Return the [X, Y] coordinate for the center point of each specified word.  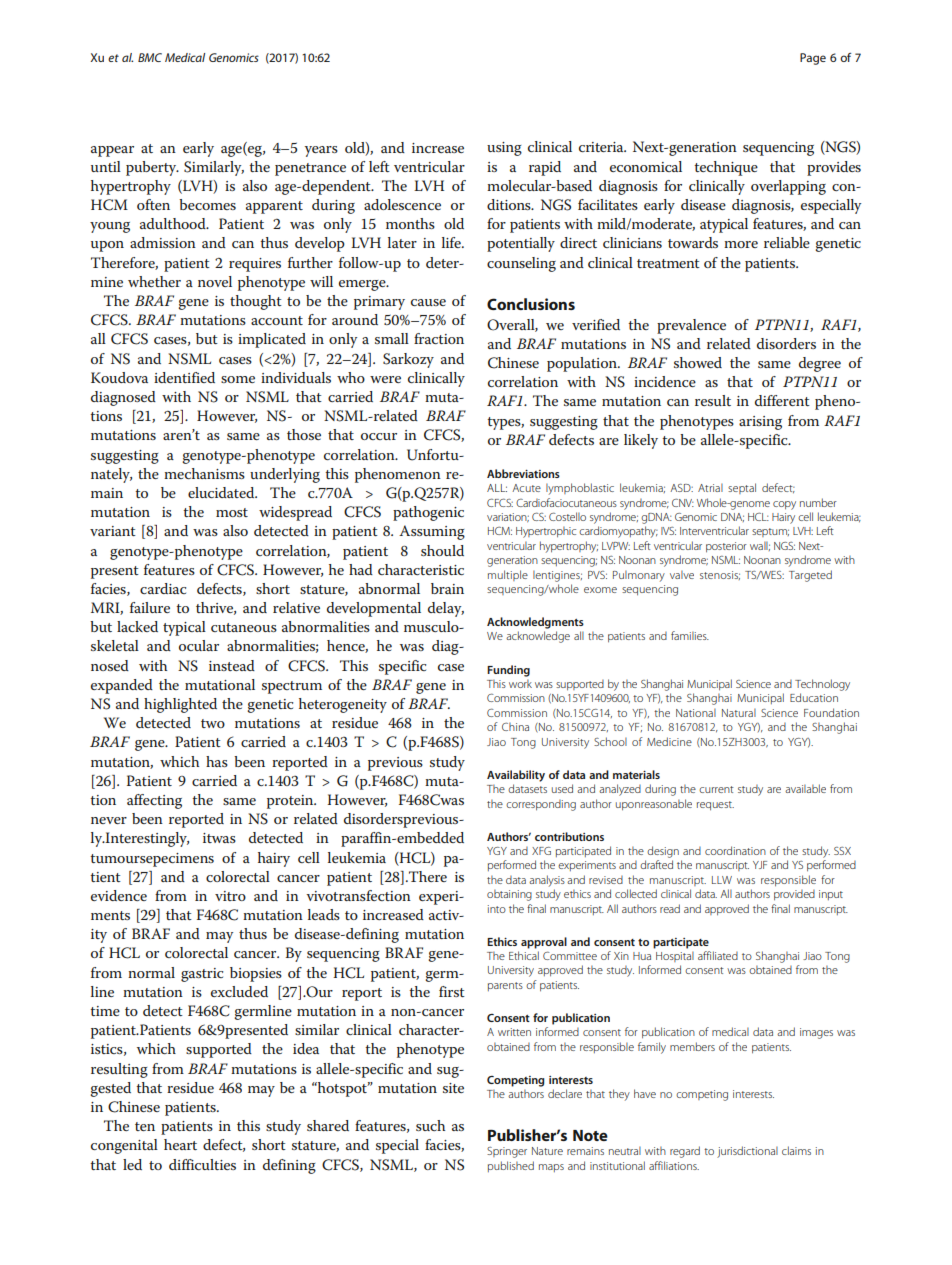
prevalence [691, 326]
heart [180, 1144]
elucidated [222, 492]
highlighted [180, 705]
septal [742, 488]
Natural [739, 713]
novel [215, 281]
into [497, 909]
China [515, 727]
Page [813, 59]
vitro [230, 896]
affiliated [718, 955]
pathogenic [428, 513]
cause [428, 302]
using [504, 149]
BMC [150, 57]
